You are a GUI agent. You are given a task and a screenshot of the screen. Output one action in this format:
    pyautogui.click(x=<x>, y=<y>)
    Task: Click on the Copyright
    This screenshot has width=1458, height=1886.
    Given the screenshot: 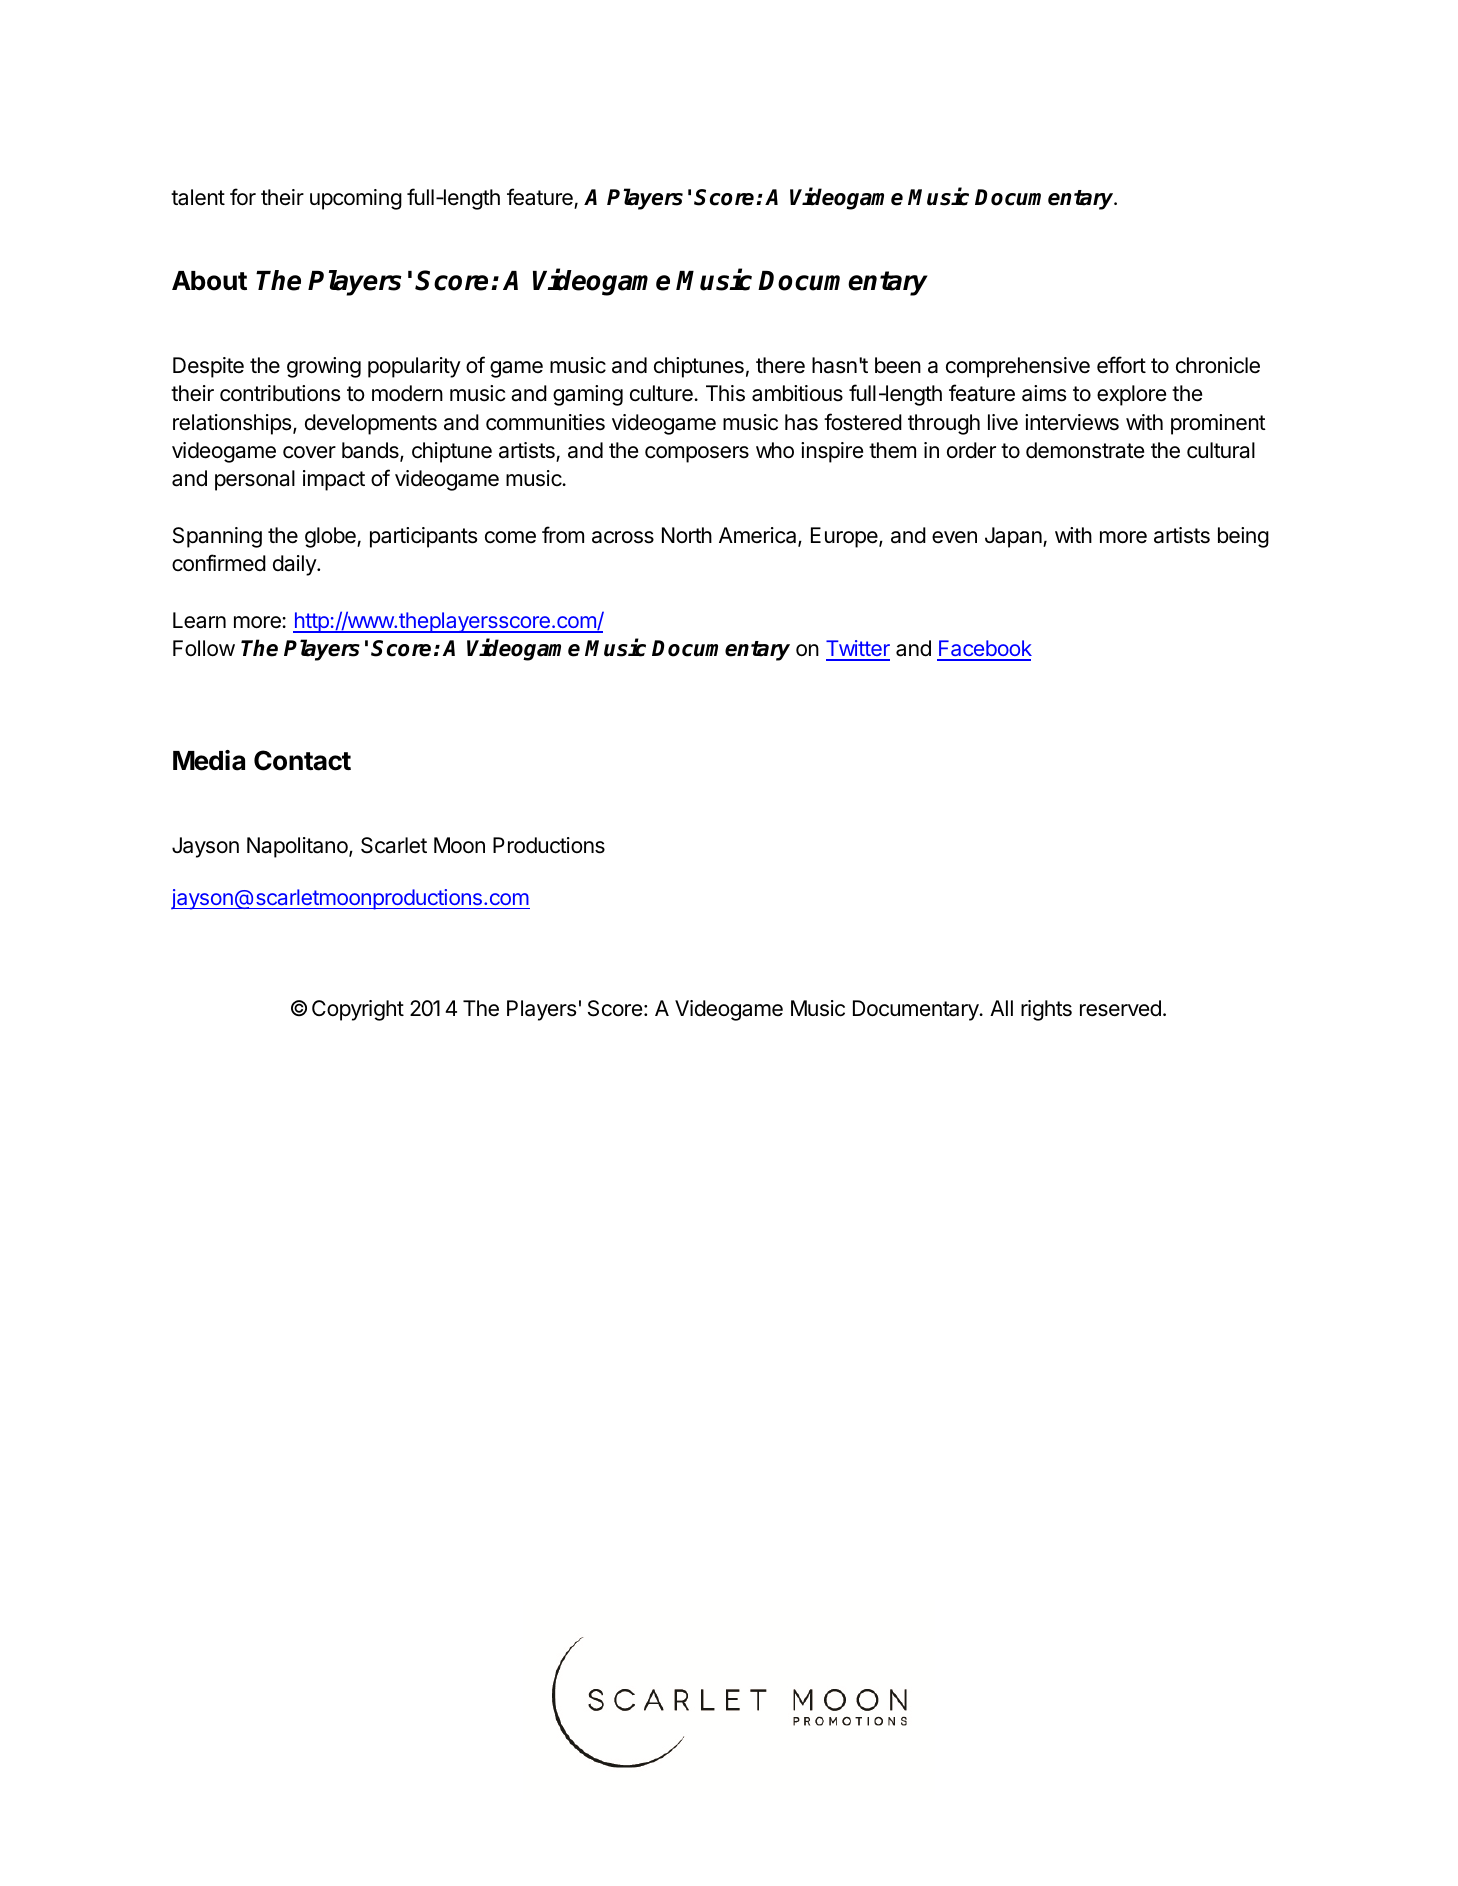 What is the action you would take?
    pyautogui.click(x=358, y=1010)
